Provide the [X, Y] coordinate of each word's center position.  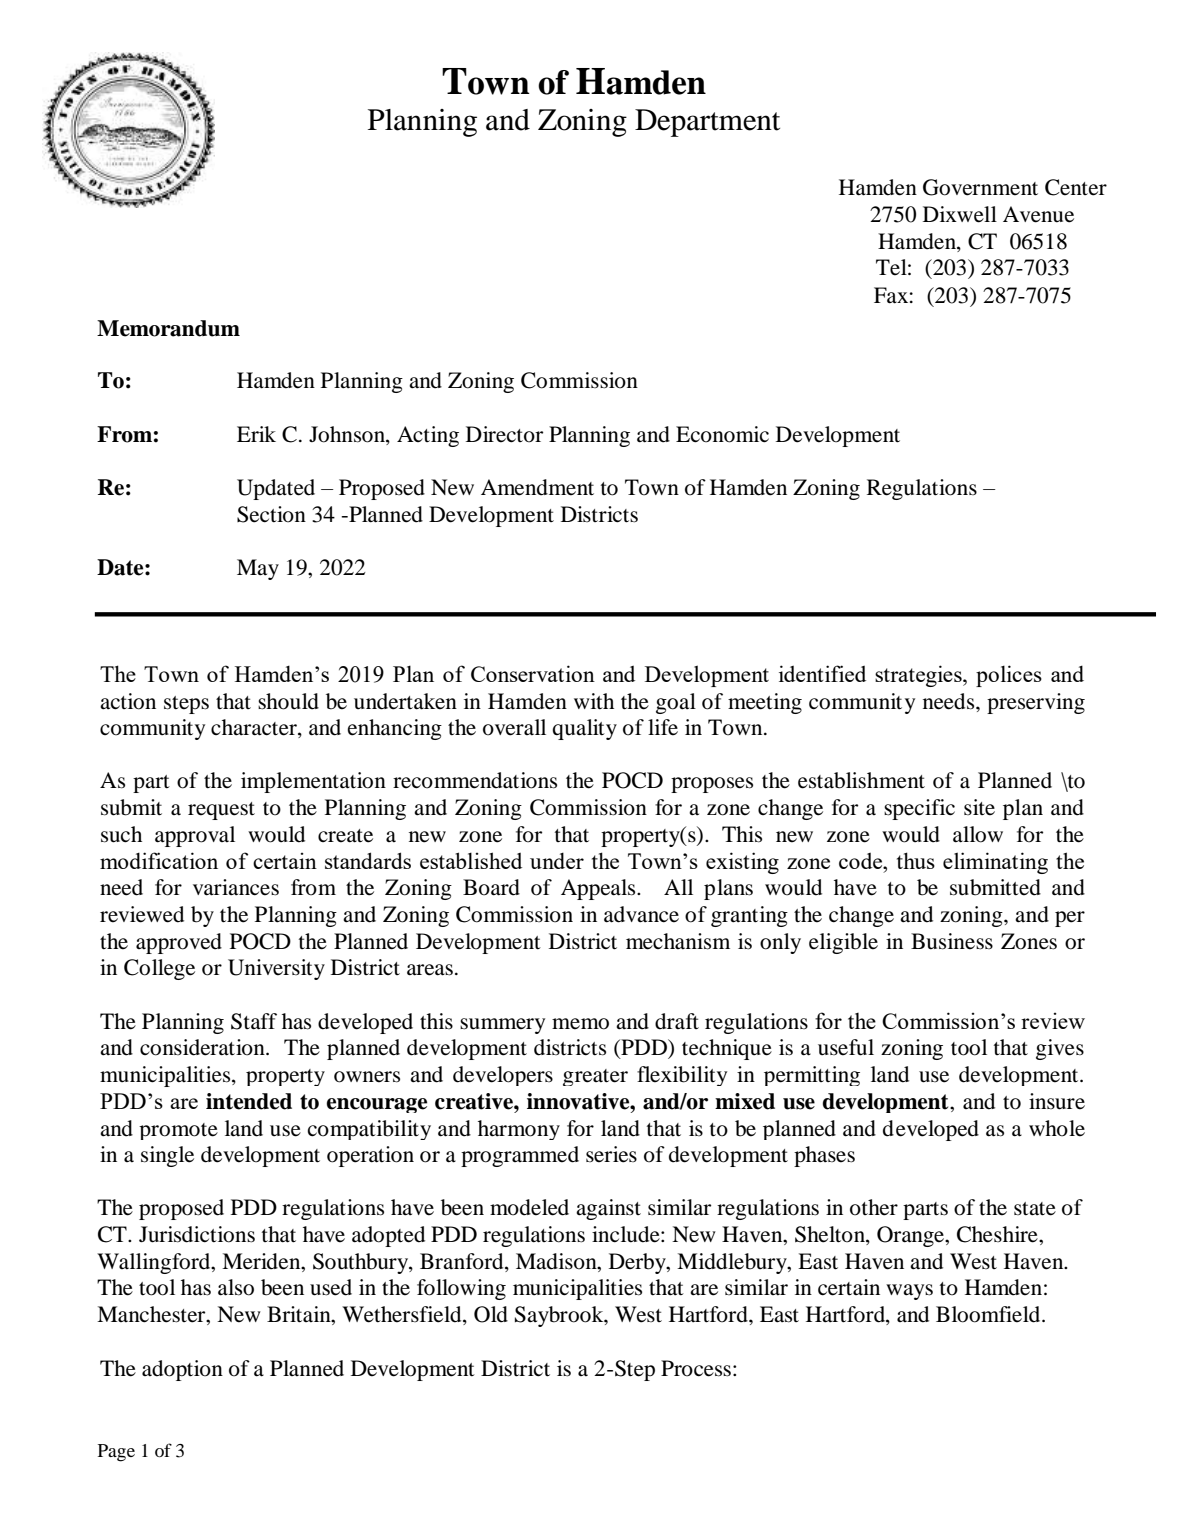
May [258, 569]
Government [980, 187]
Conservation [533, 673]
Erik [256, 434]
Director [504, 434]
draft [677, 1021]
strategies [919, 676]
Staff [254, 1021]
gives [1060, 1049]
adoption [182, 1370]
